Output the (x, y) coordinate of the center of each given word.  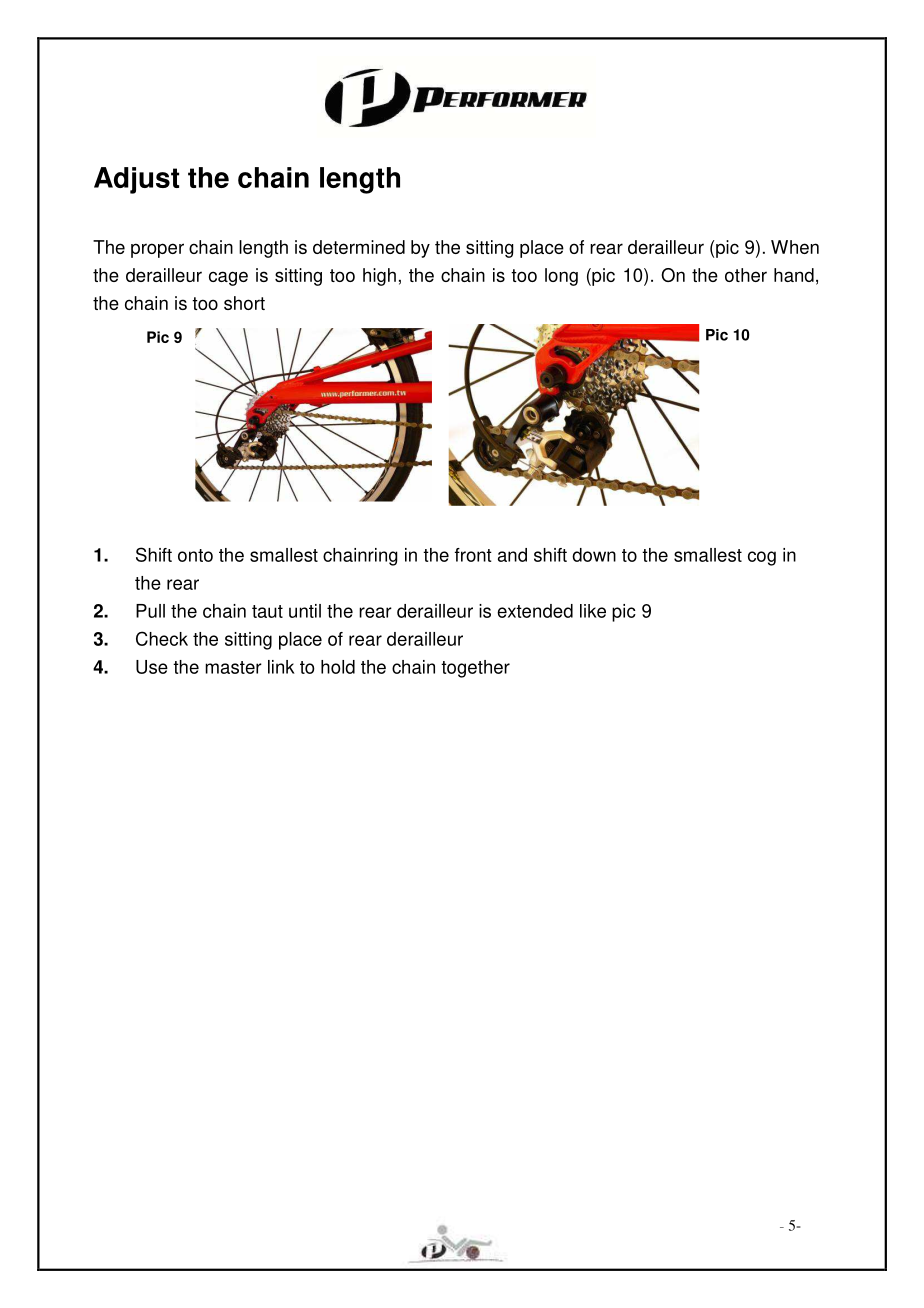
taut (267, 611)
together (475, 669)
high (379, 277)
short (244, 303)
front (473, 555)
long (561, 277)
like (593, 611)
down (594, 555)
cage (228, 278)
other (746, 275)
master (233, 667)
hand (794, 275)
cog (762, 558)
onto (195, 555)
